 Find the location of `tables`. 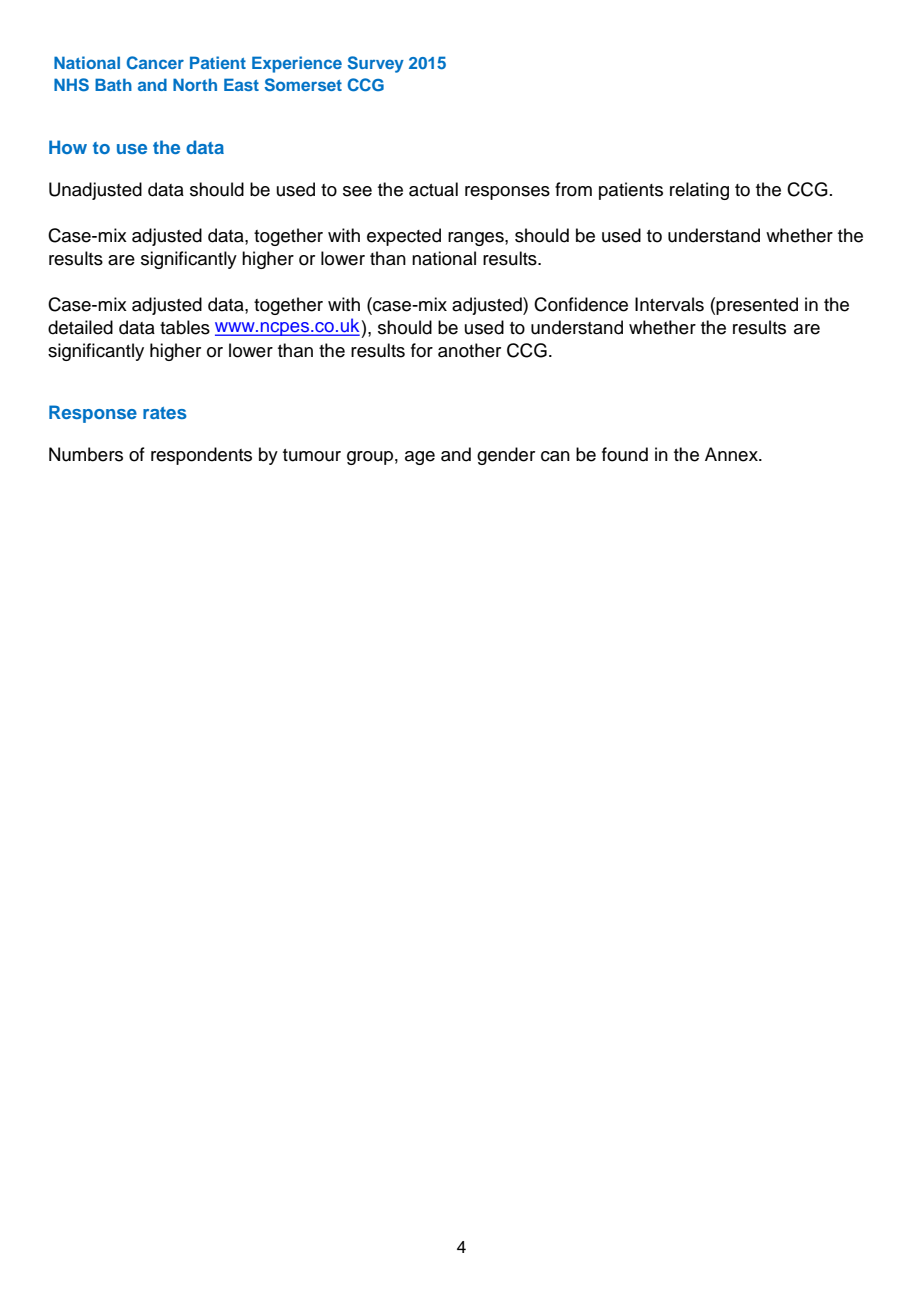

tables is located at coordinates (185, 327).
